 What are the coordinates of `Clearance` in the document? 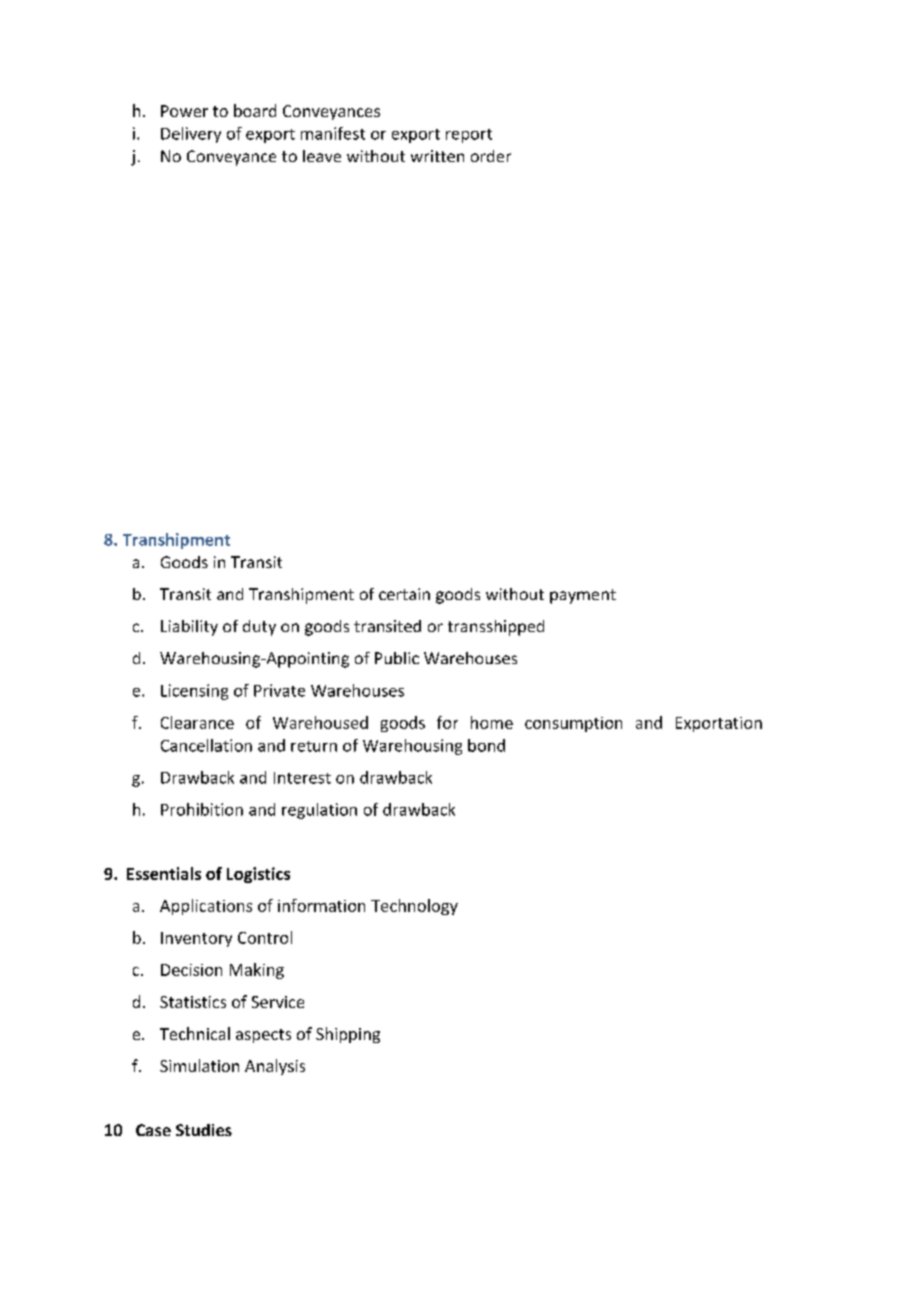 It's located at (197, 722).
